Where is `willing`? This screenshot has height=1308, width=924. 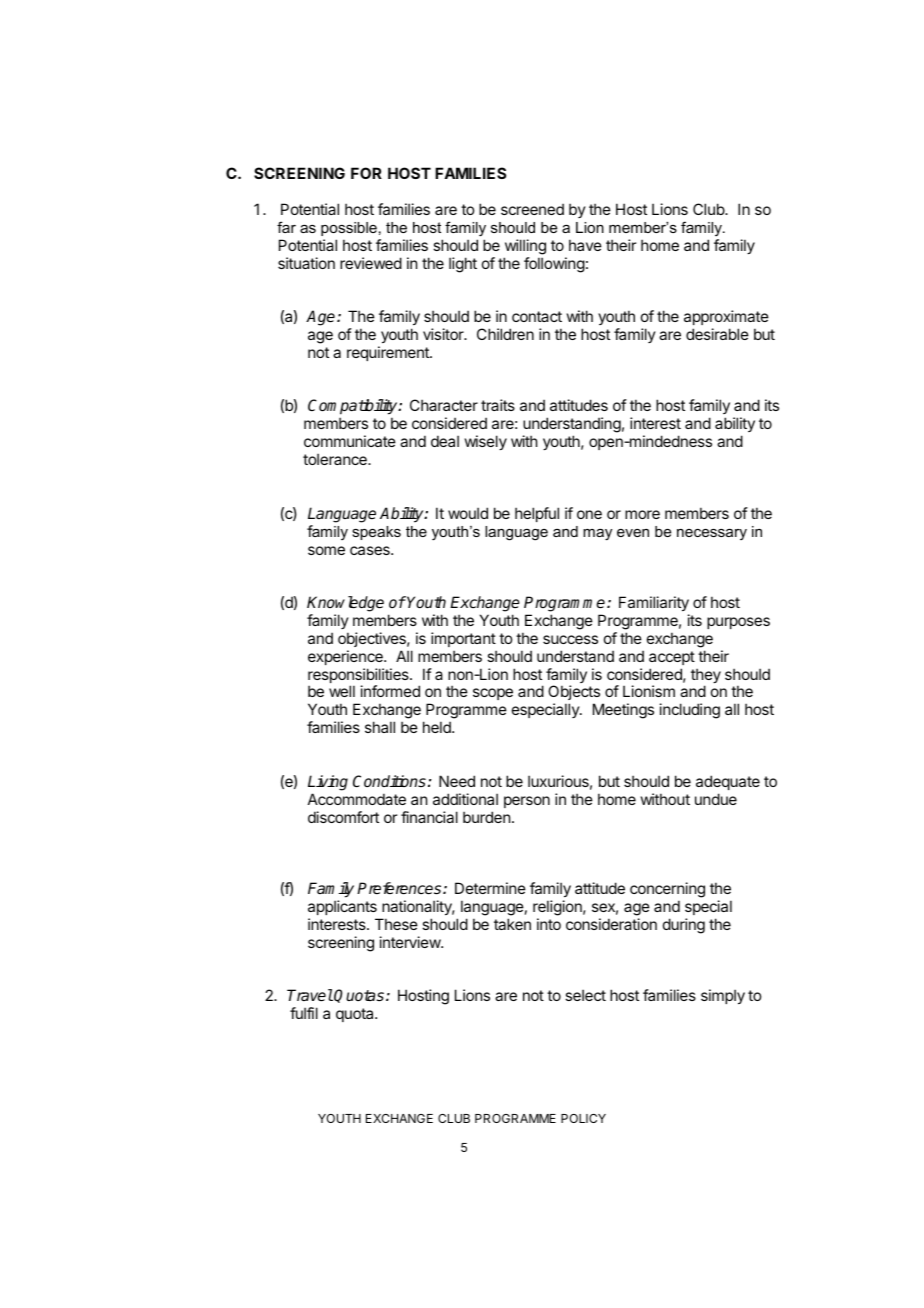 willing is located at coordinates (525, 247).
